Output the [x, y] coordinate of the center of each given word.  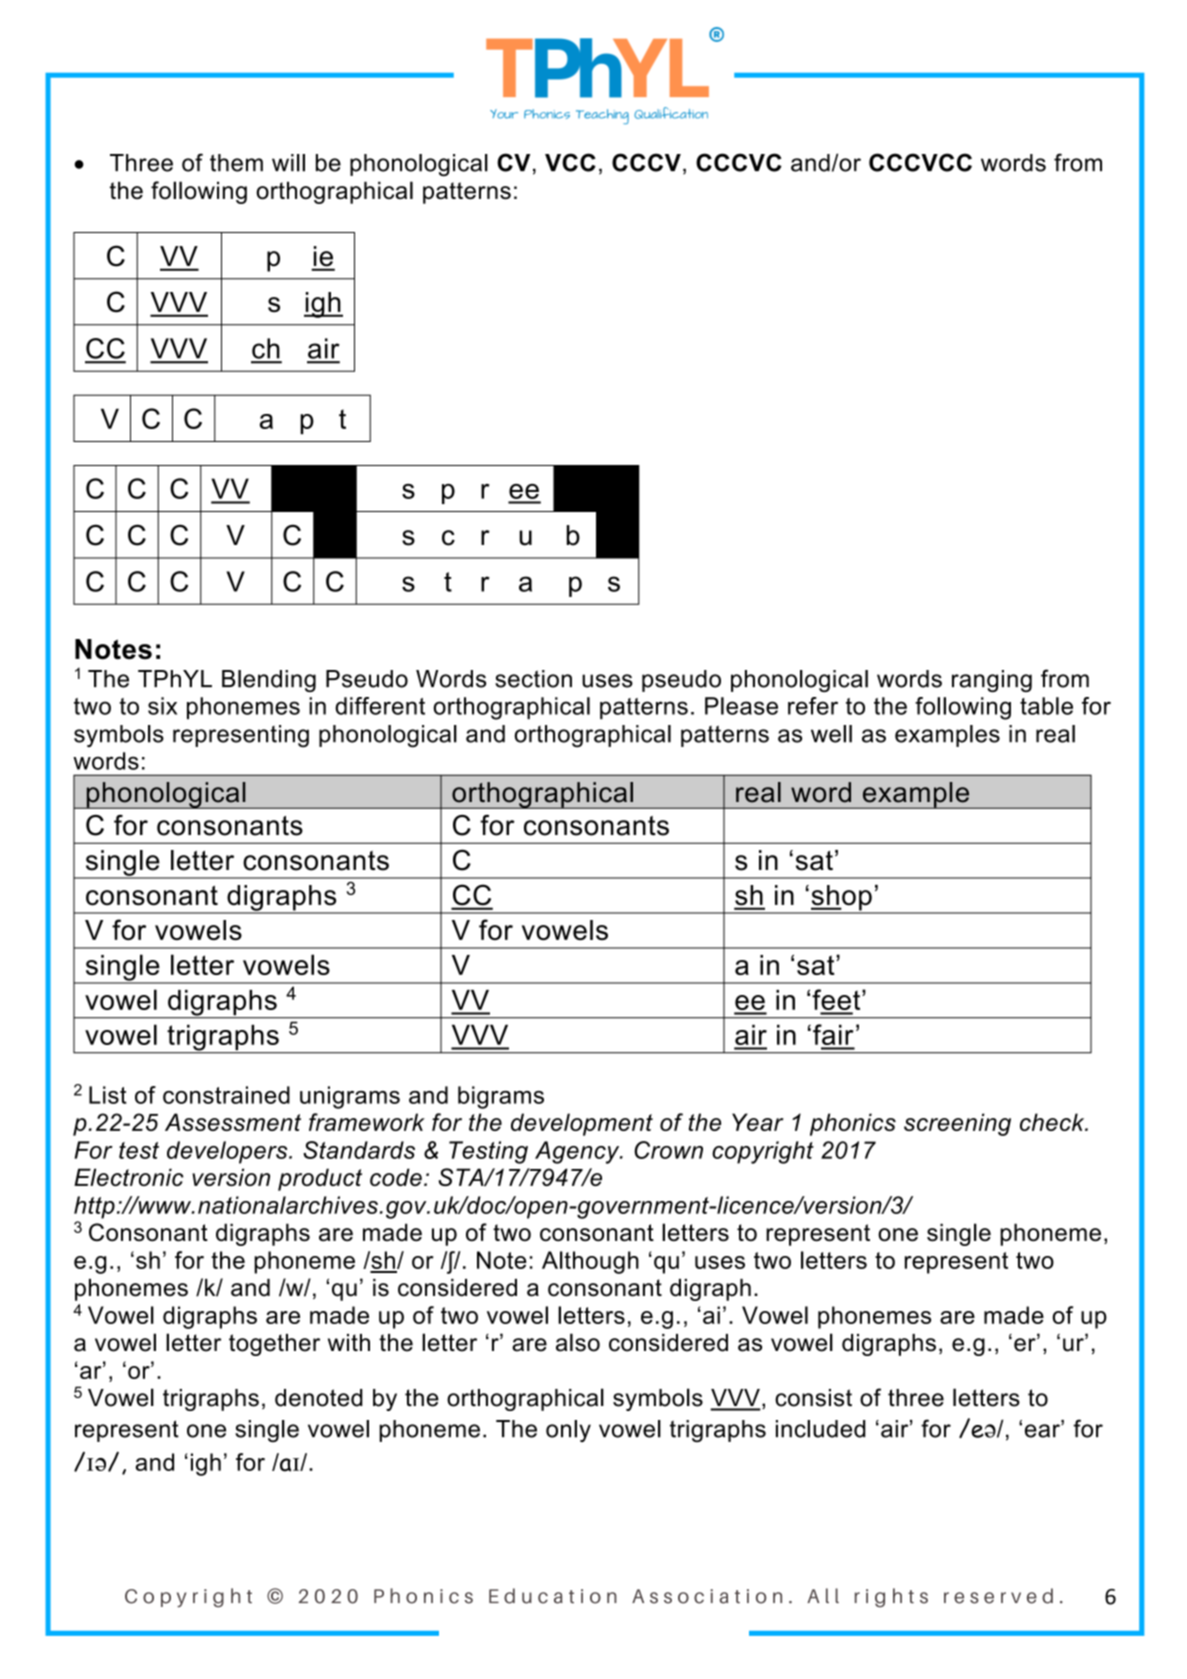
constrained [226, 1095]
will [288, 163]
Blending [269, 681]
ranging [992, 681]
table [1046, 706]
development [582, 1124]
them [236, 163]
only [568, 1431]
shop [841, 899]
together [274, 1345]
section [533, 679]
